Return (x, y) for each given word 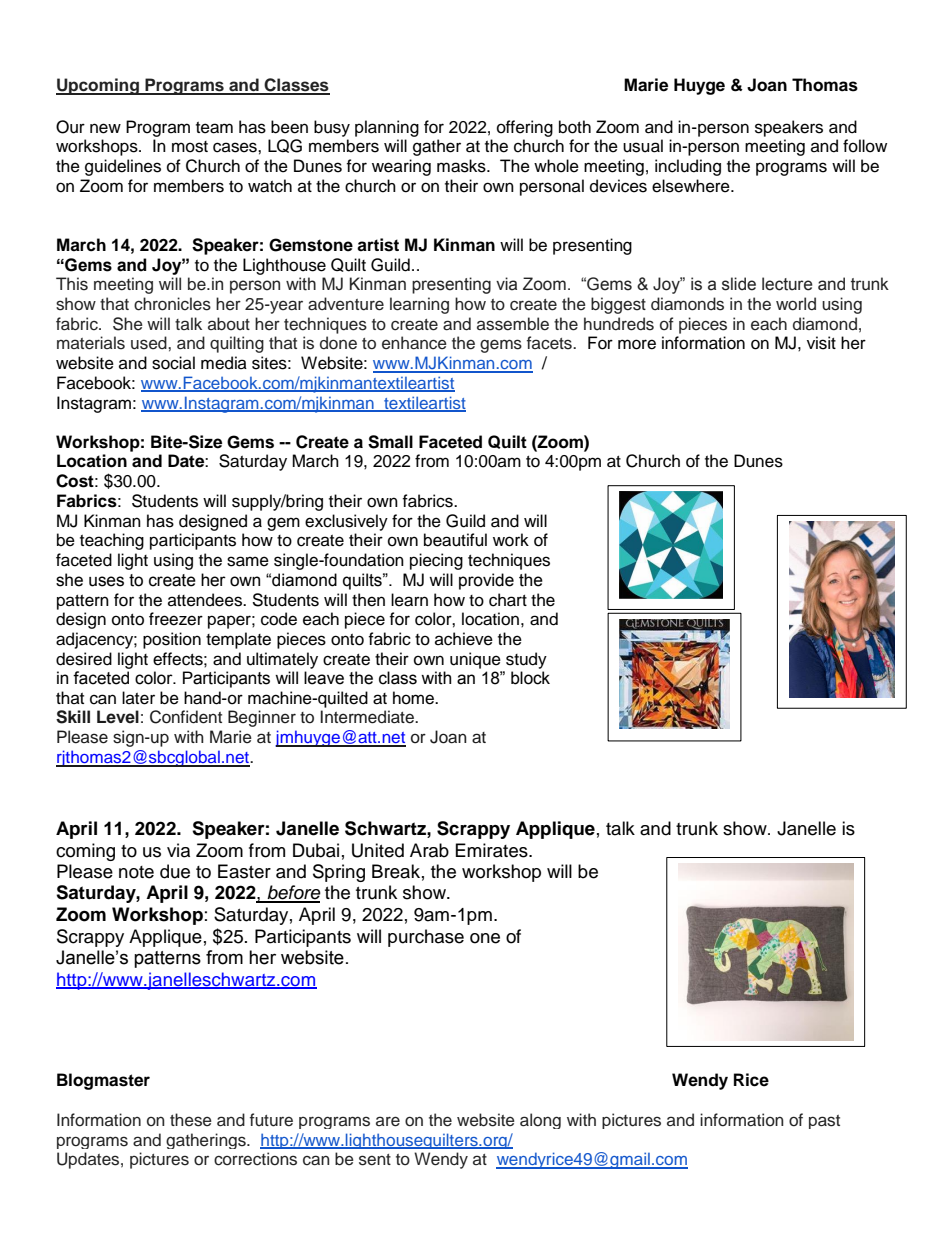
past (824, 1122)
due (175, 871)
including (688, 167)
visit (821, 343)
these (191, 1120)
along (540, 1121)
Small (390, 442)
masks (462, 166)
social (173, 363)
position (172, 640)
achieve (464, 639)
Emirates (493, 850)
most (190, 147)
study (526, 660)
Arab (429, 850)
